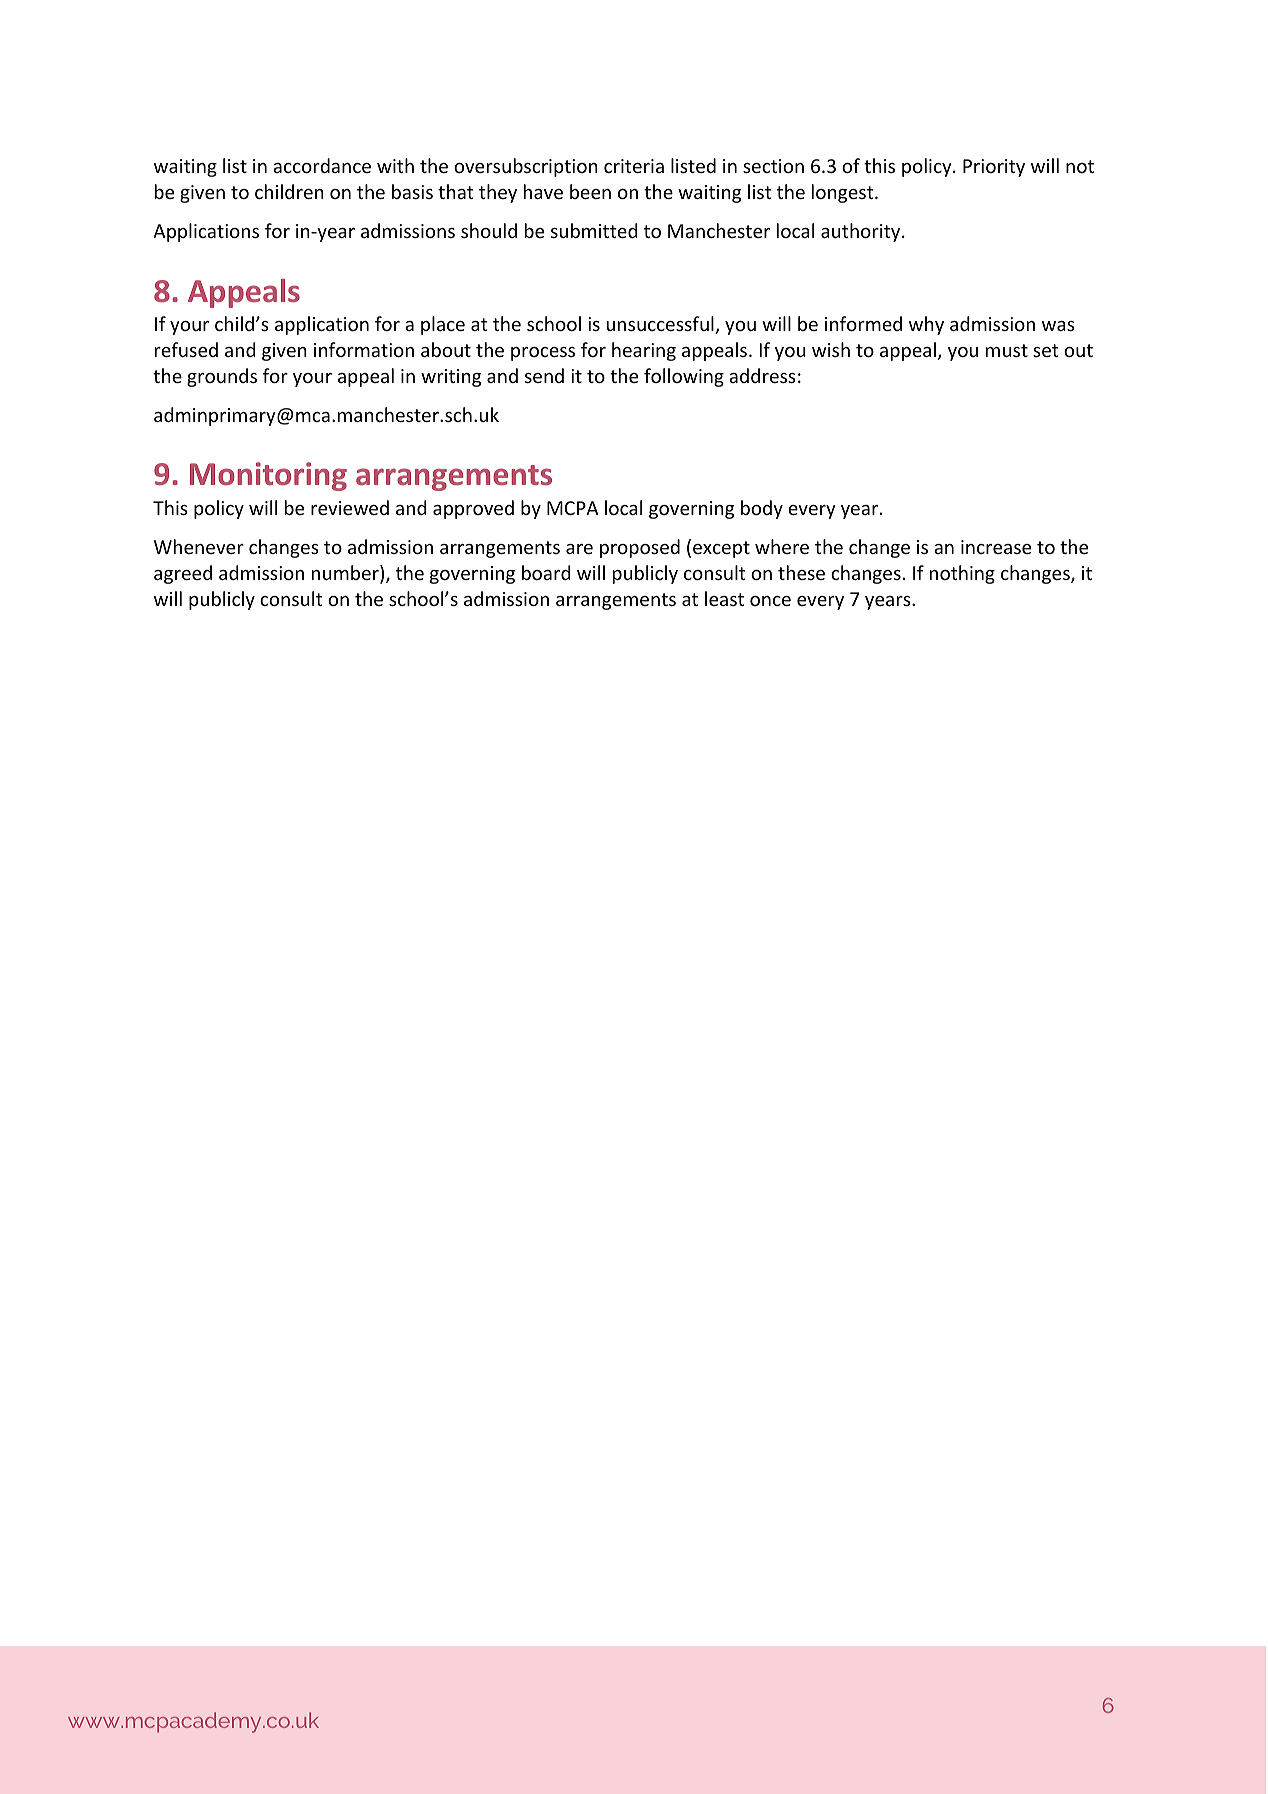 The image size is (1268, 1794). I want to click on place, so click(443, 325).
